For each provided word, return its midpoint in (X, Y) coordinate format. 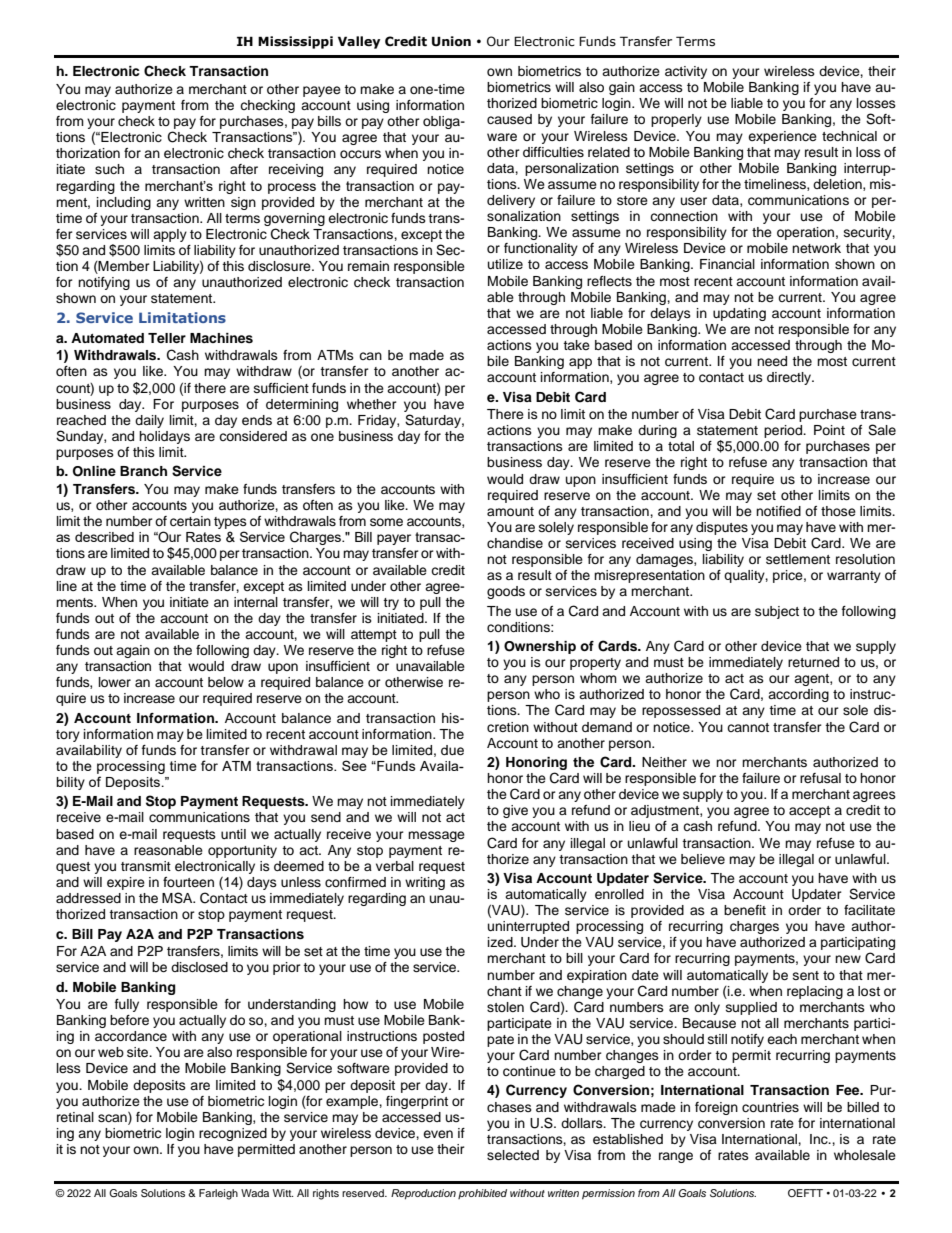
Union (451, 41)
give (515, 811)
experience (782, 137)
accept (809, 812)
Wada (255, 1193)
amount (510, 511)
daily (149, 421)
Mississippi (295, 42)
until (233, 834)
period (784, 431)
